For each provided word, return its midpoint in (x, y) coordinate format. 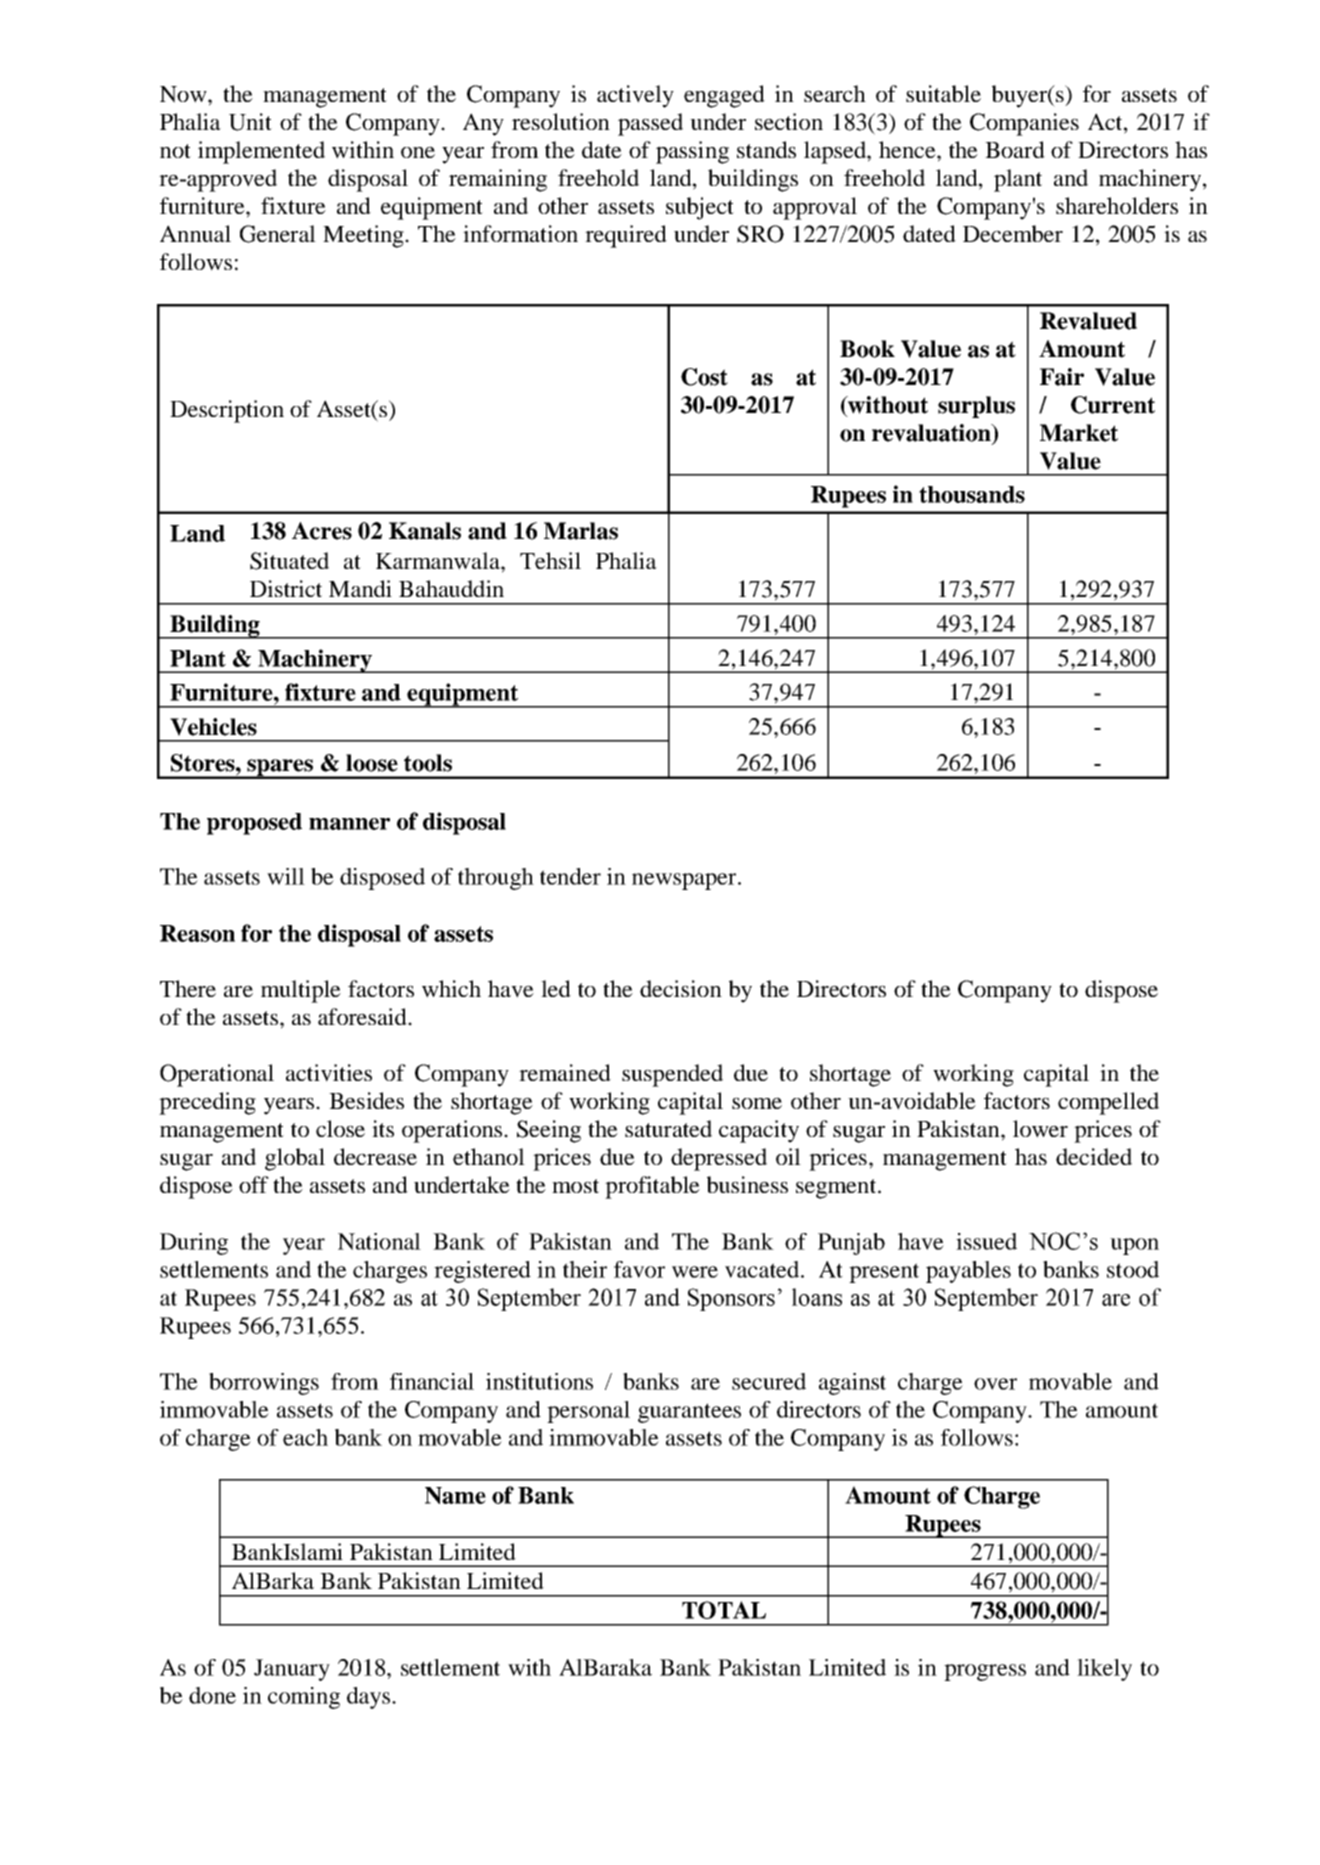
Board (1015, 149)
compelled (1108, 1103)
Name (455, 1495)
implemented (261, 152)
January (292, 1670)
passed (650, 124)
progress (985, 1672)
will (286, 876)
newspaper (685, 881)
